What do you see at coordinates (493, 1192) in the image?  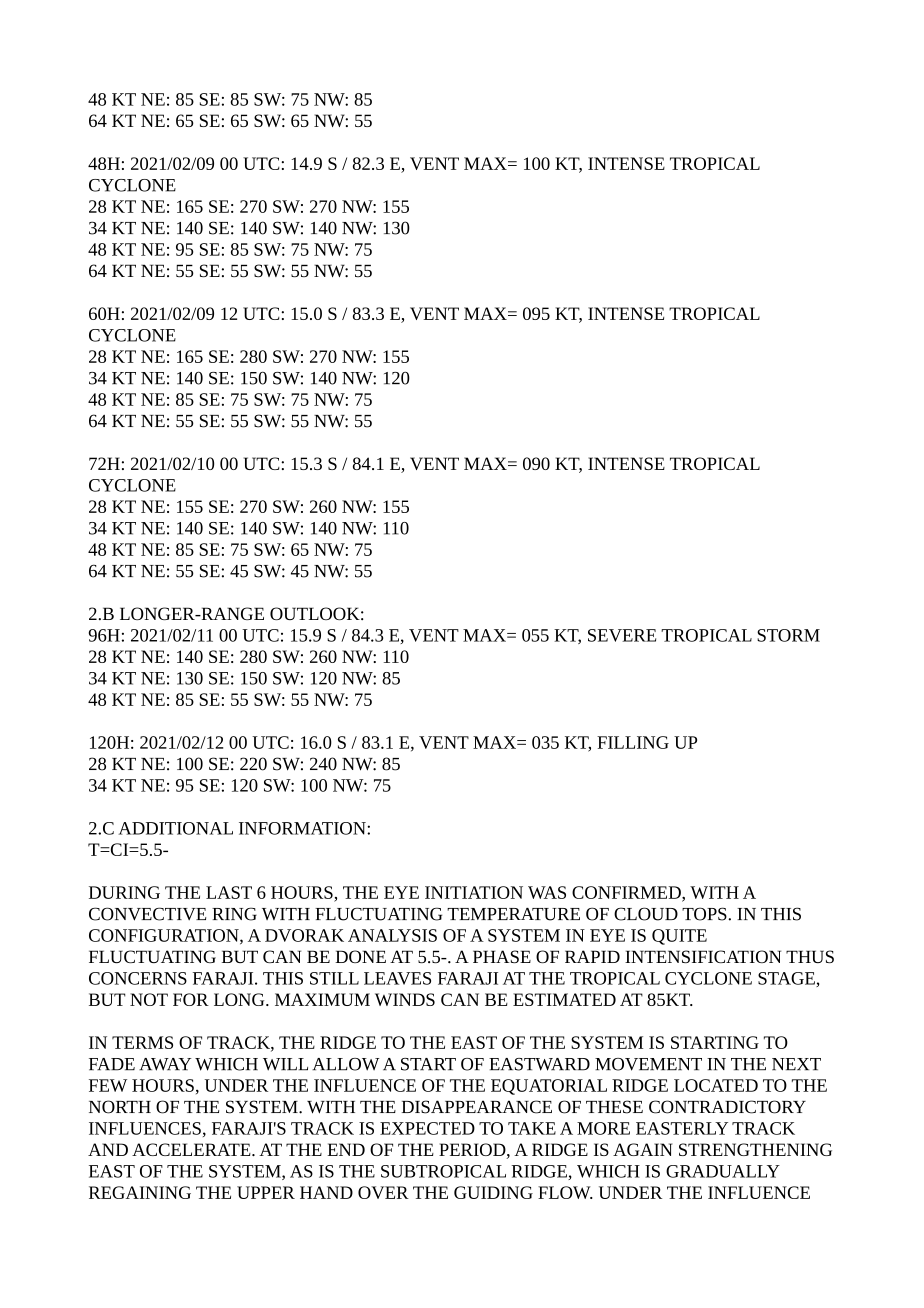 I see `GUIDING` at bounding box center [493, 1192].
